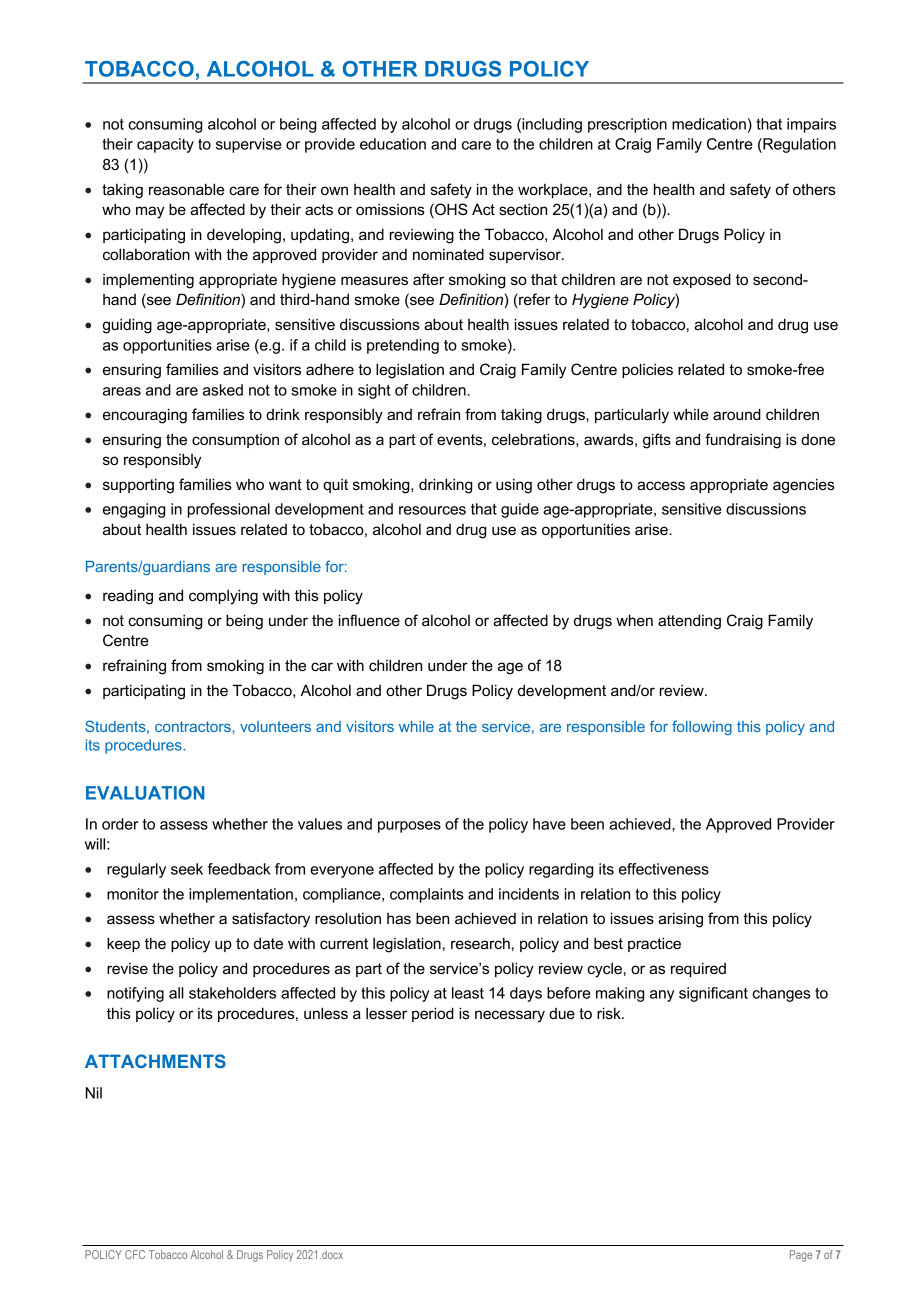 The image size is (924, 1308). What do you see at coordinates (709, 124) in the screenshot?
I see `medication` at bounding box center [709, 124].
